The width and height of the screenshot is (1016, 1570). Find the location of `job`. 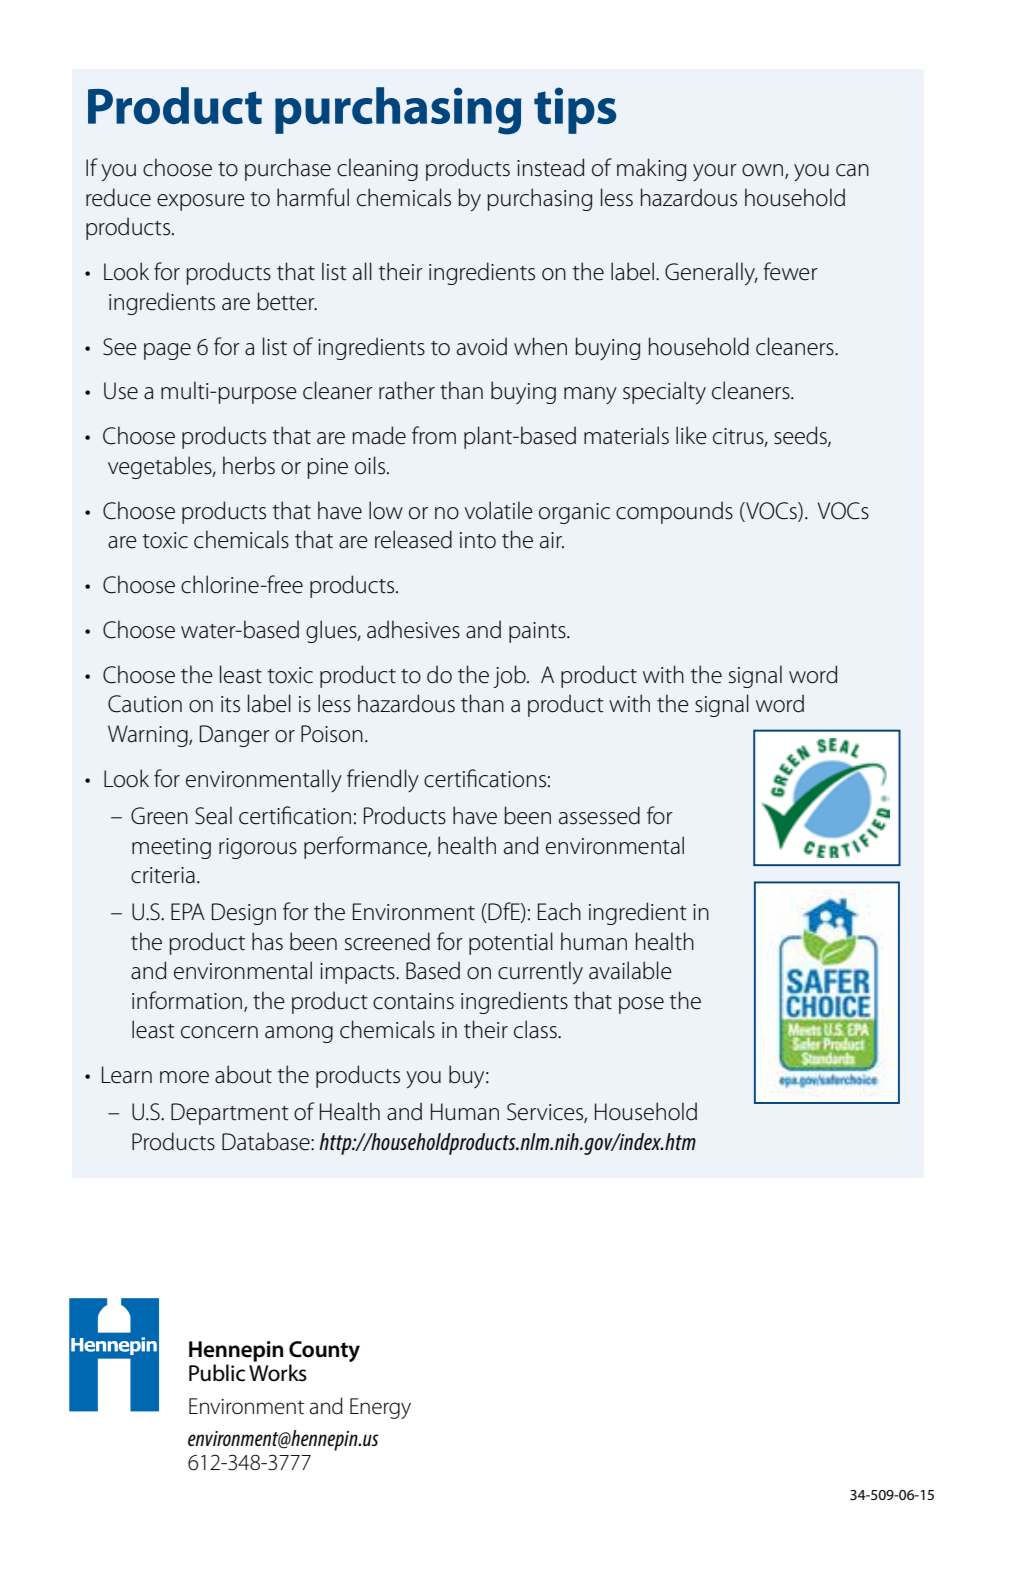

job is located at coordinates (510, 676).
